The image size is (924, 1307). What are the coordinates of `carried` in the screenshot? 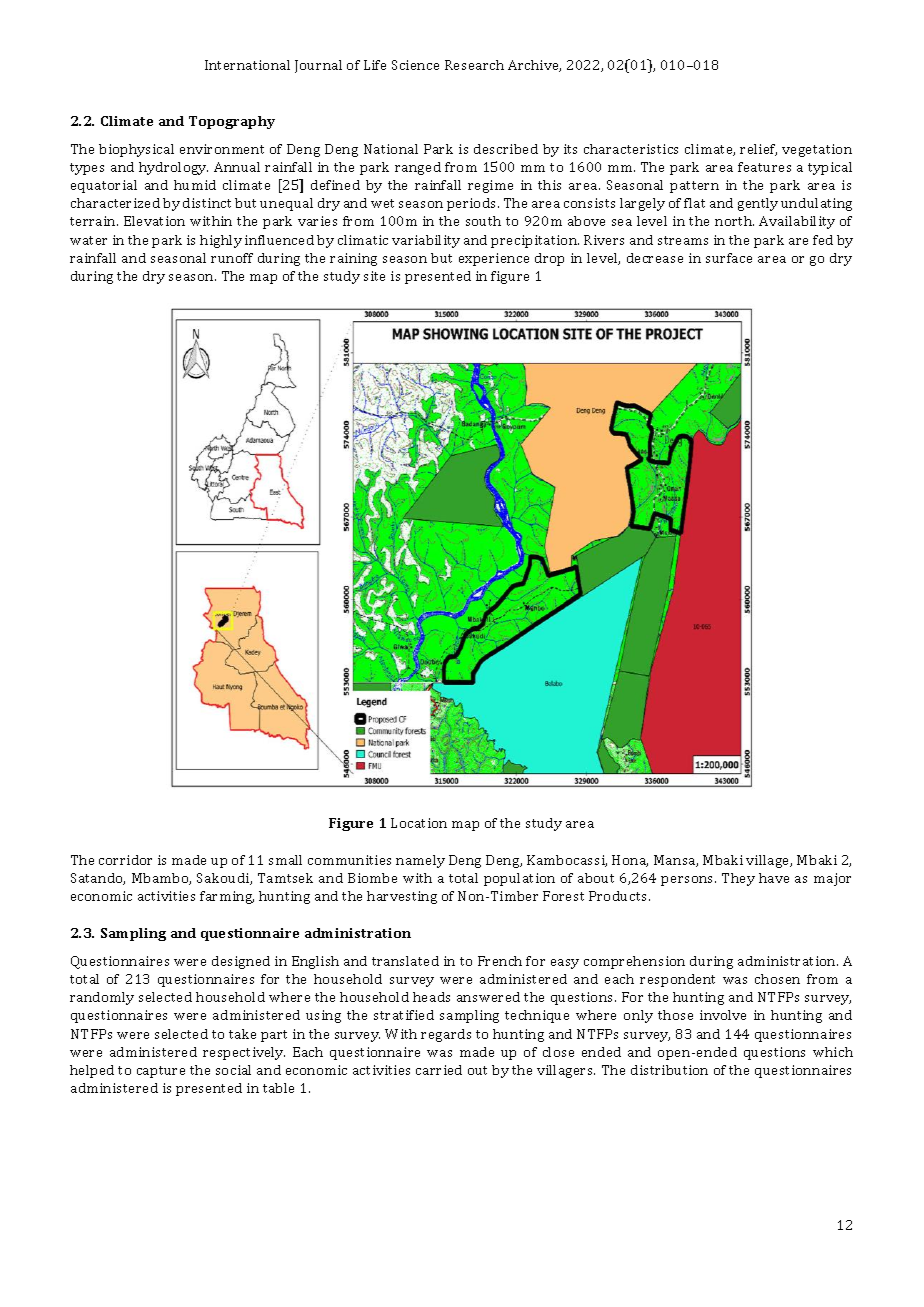 It's located at (439, 1070).
